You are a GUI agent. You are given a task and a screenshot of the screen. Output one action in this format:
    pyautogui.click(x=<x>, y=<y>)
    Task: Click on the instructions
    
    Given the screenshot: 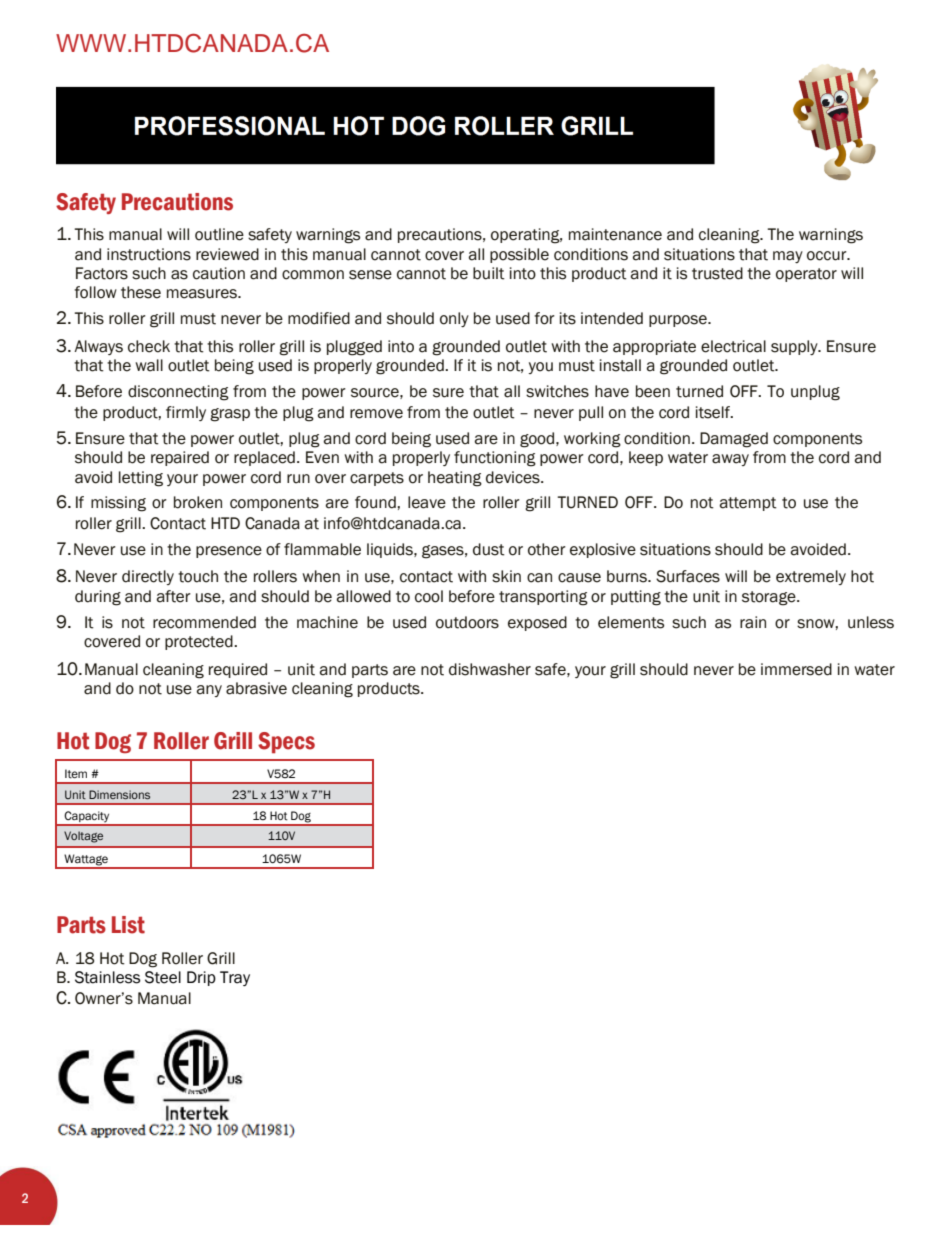 What is the action you would take?
    pyautogui.click(x=149, y=254)
